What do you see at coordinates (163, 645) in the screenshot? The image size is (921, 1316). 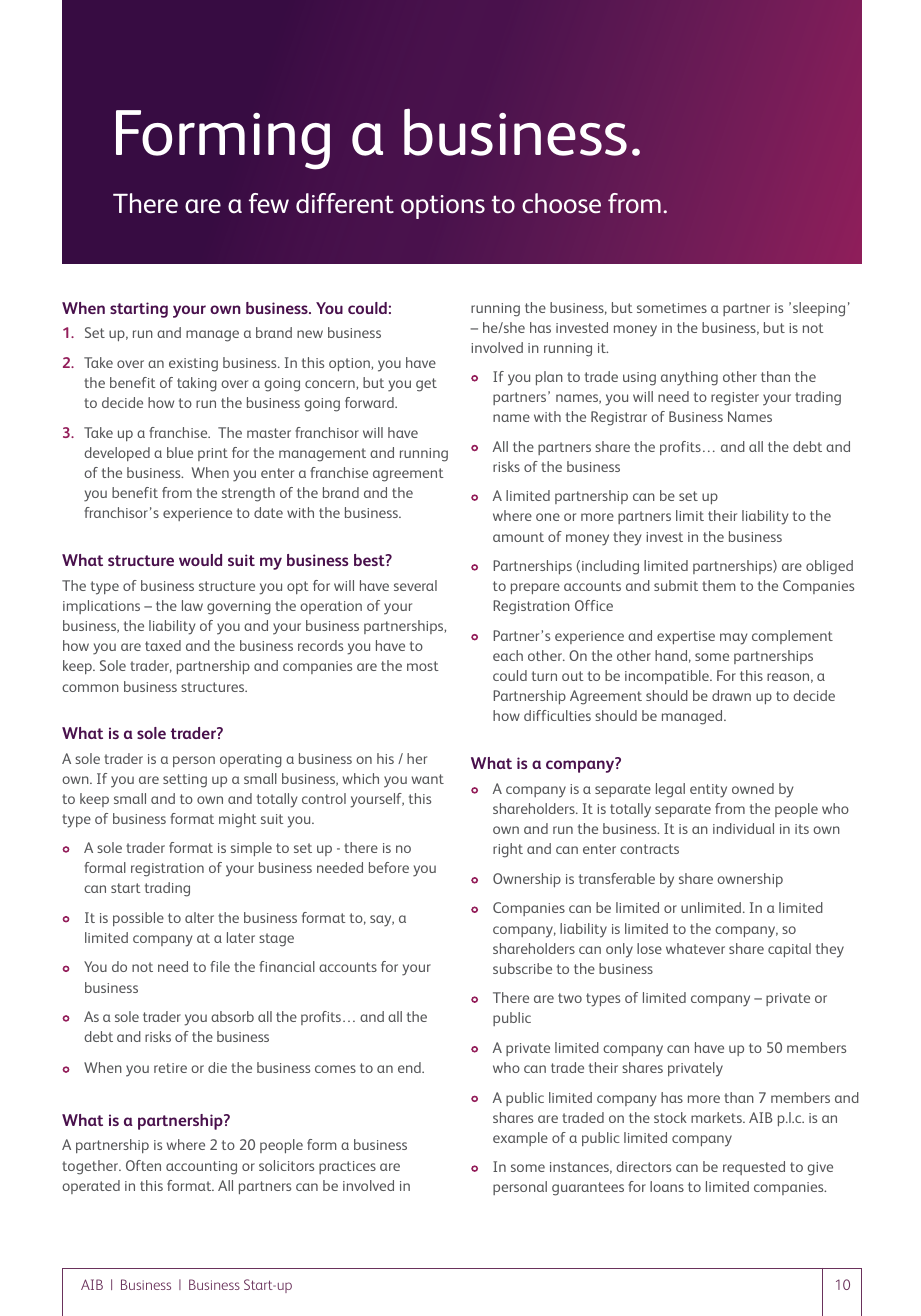 I see `taxed` at bounding box center [163, 645].
